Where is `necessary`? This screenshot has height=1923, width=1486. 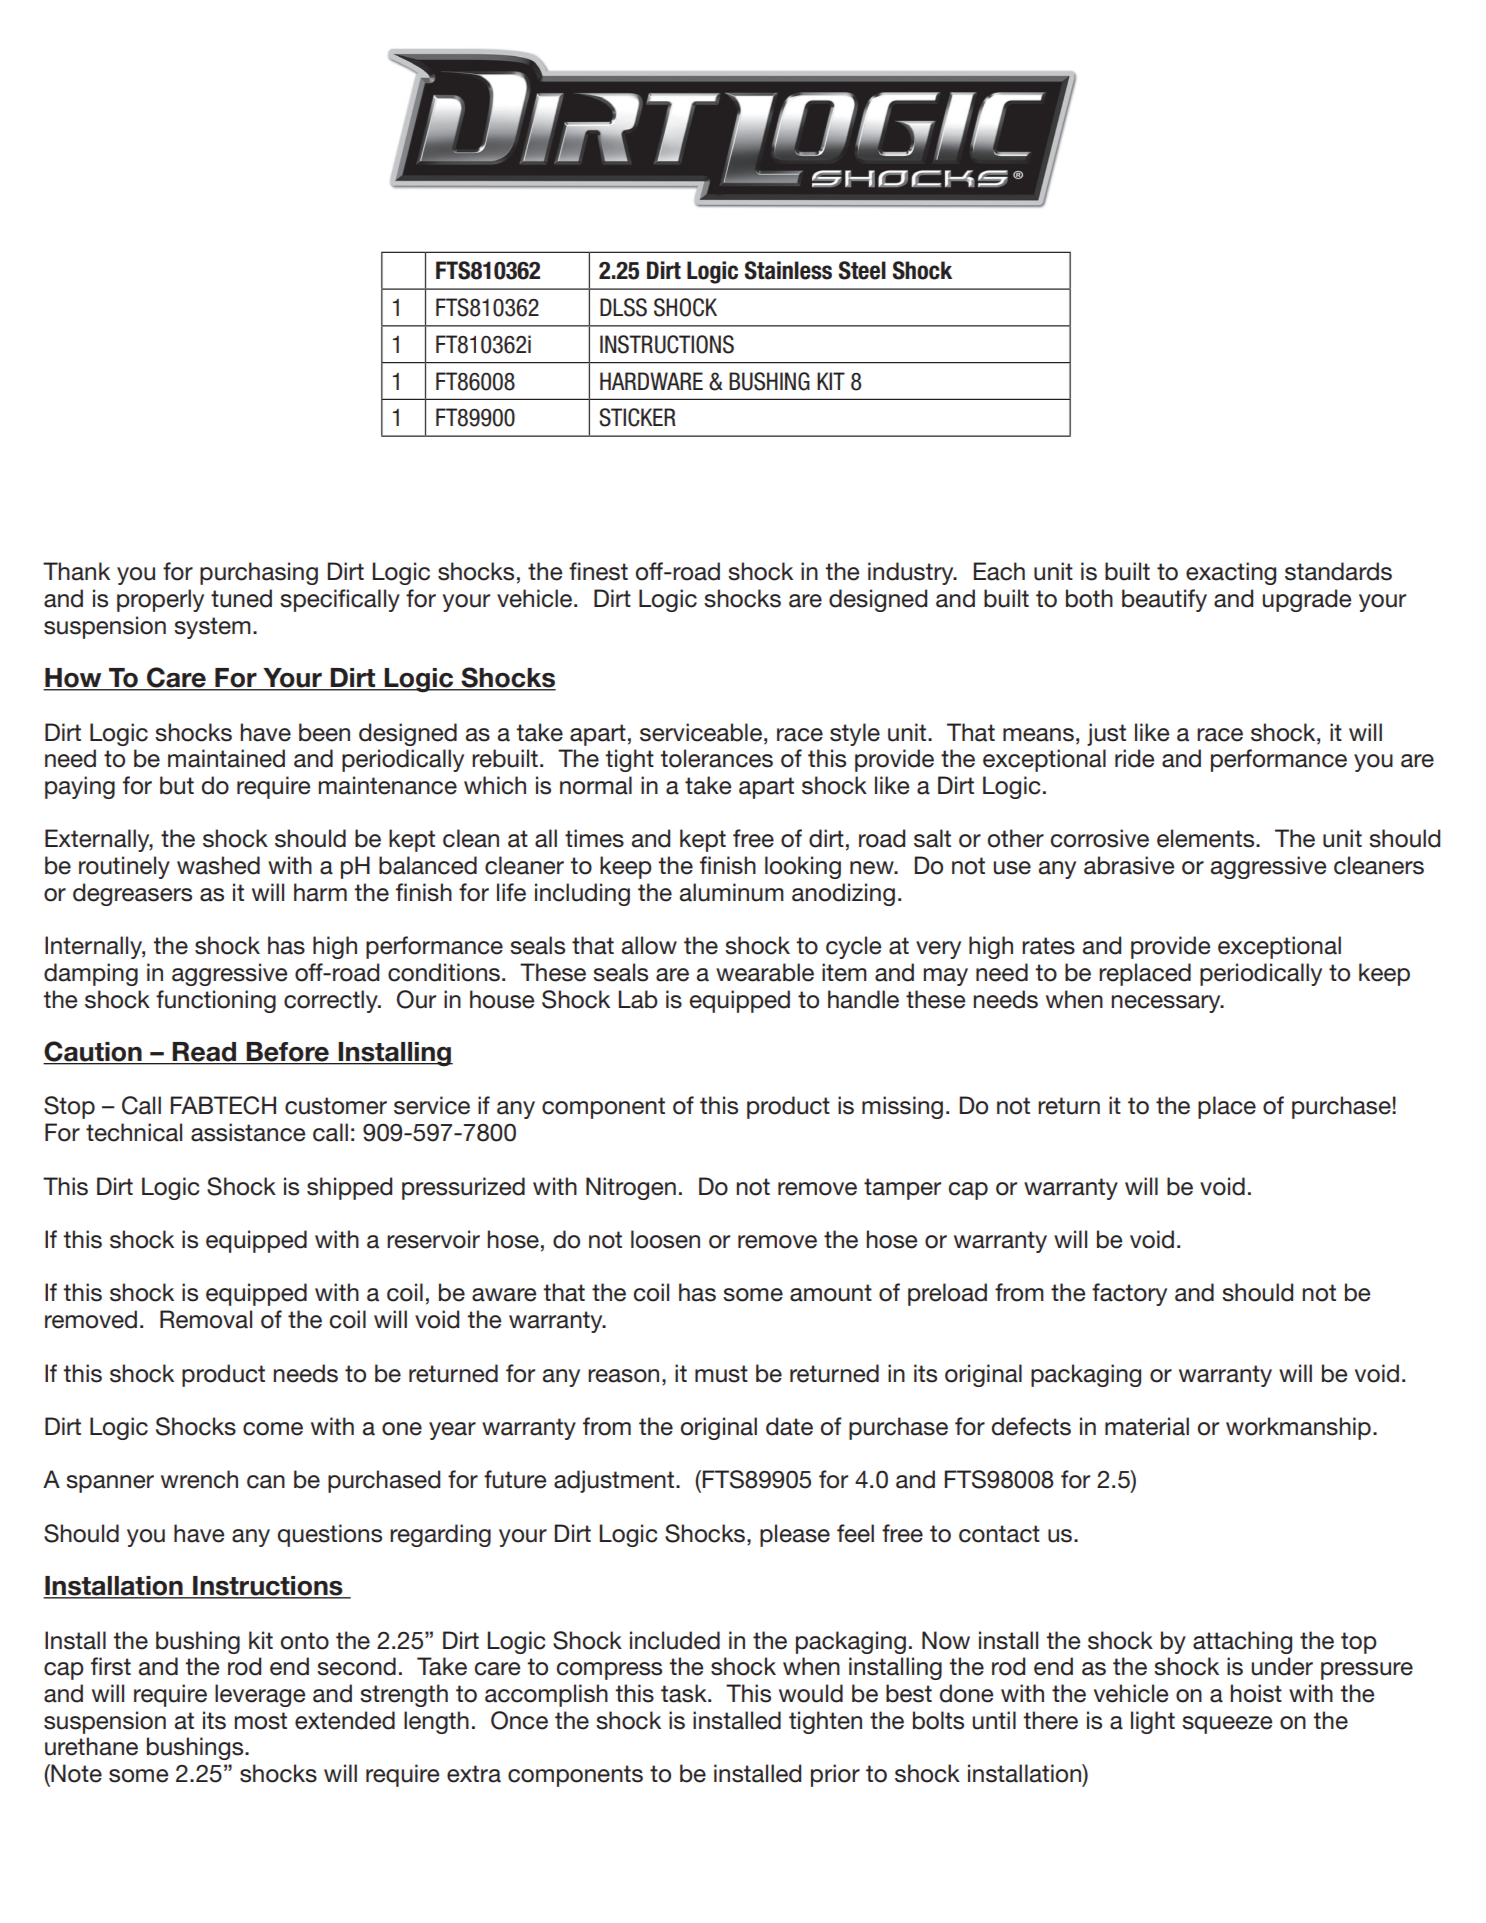
necessary is located at coordinates (1167, 1004).
